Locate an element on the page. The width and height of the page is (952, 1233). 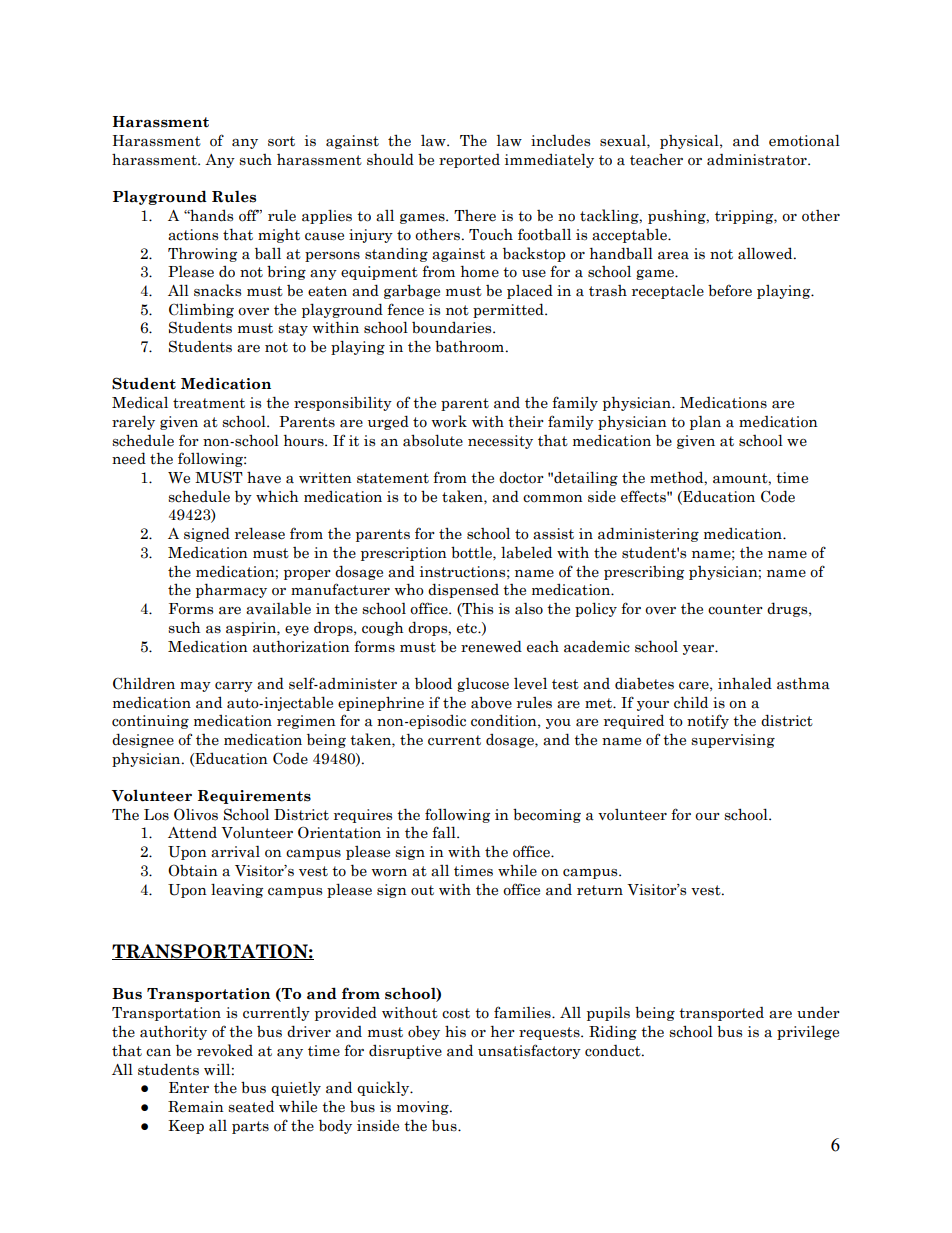
supervising is located at coordinates (733, 741).
